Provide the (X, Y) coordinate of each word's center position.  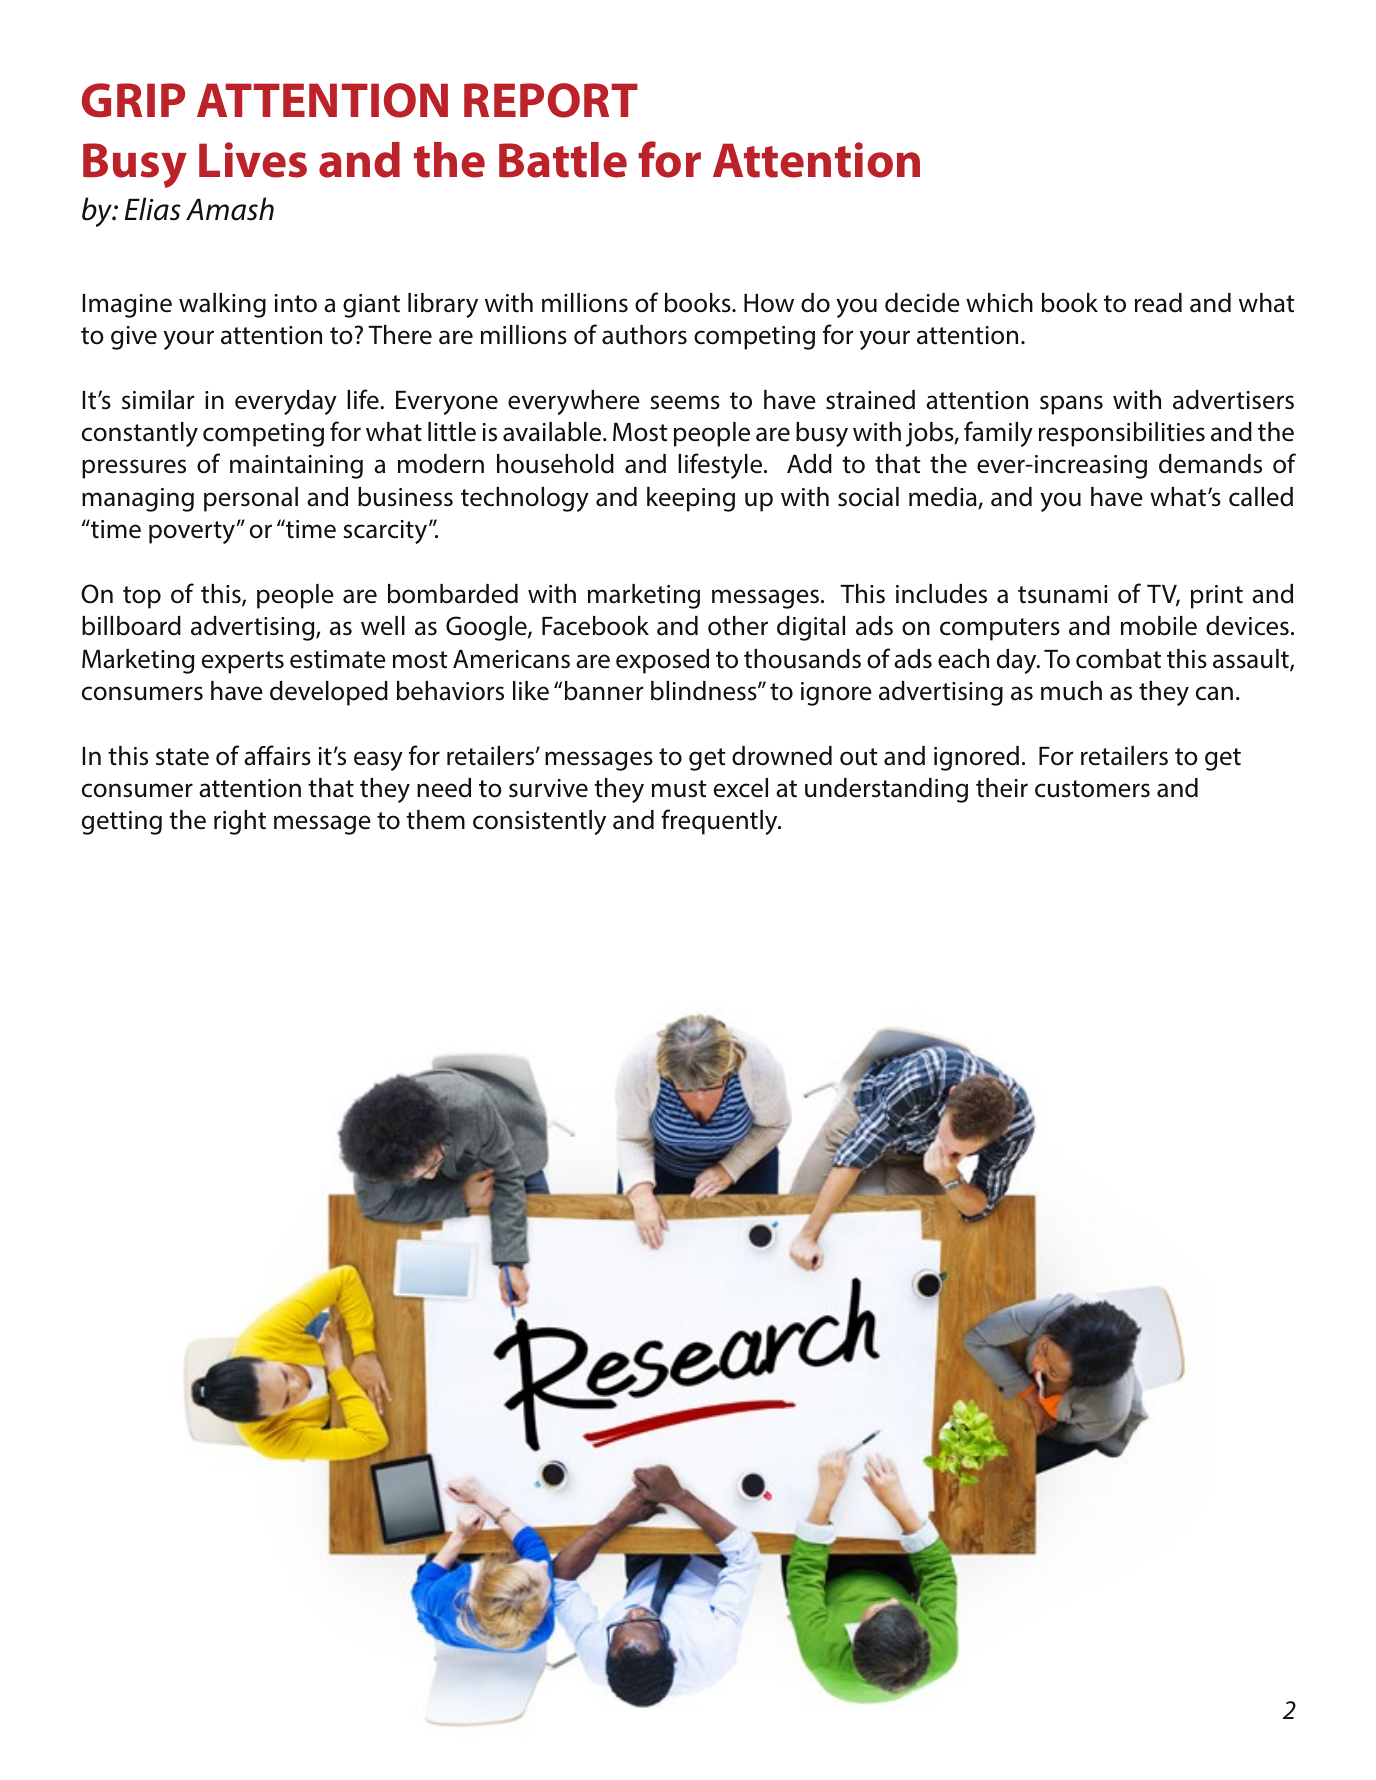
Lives (253, 160)
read (1158, 303)
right (240, 822)
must (679, 789)
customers (1092, 789)
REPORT (551, 100)
